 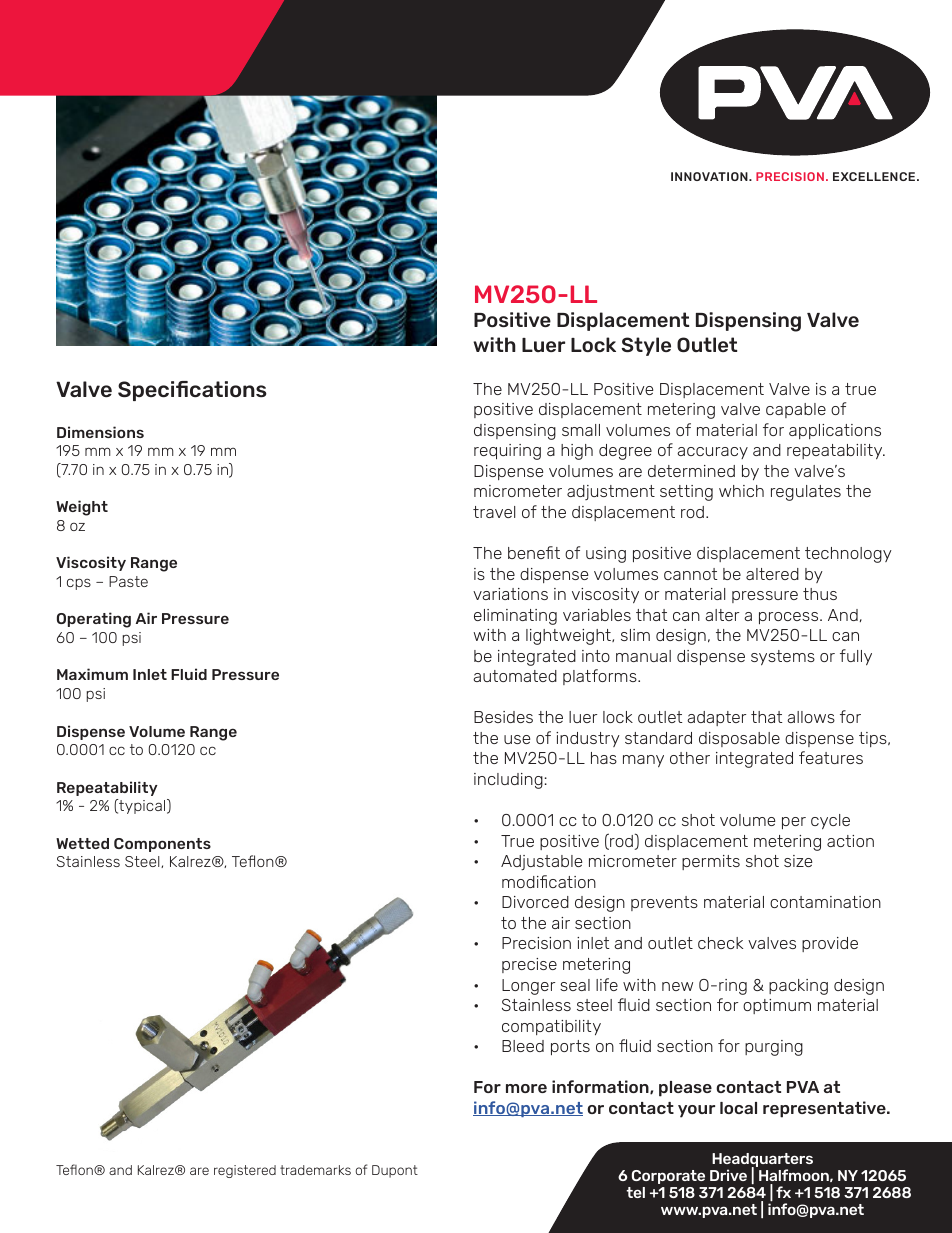 What do you see at coordinates (395, 1171) in the page?
I see `Dupont` at bounding box center [395, 1171].
